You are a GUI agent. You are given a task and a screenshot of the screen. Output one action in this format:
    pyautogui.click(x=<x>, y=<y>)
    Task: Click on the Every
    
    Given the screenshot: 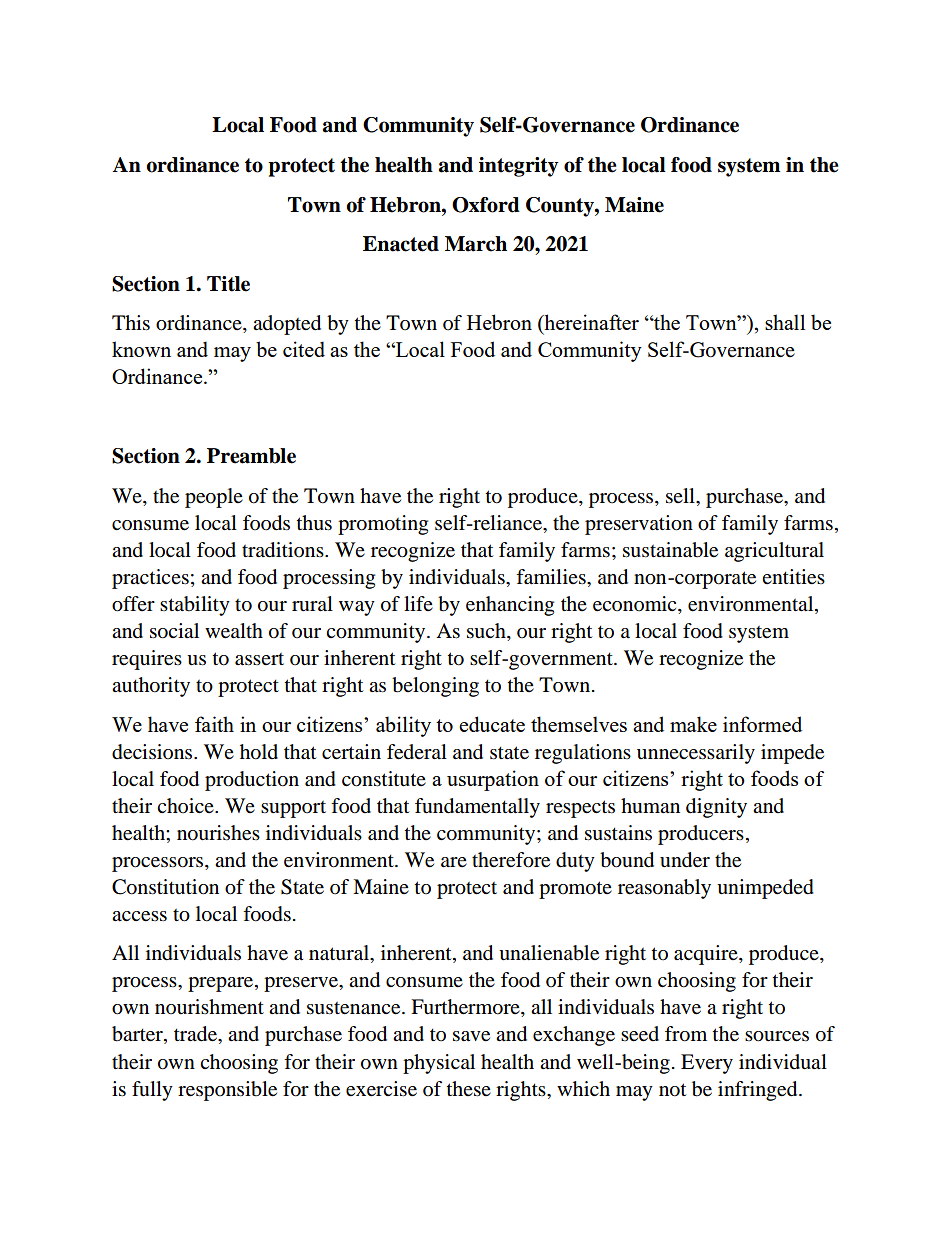 What is the action you would take?
    pyautogui.click(x=707, y=1064)
